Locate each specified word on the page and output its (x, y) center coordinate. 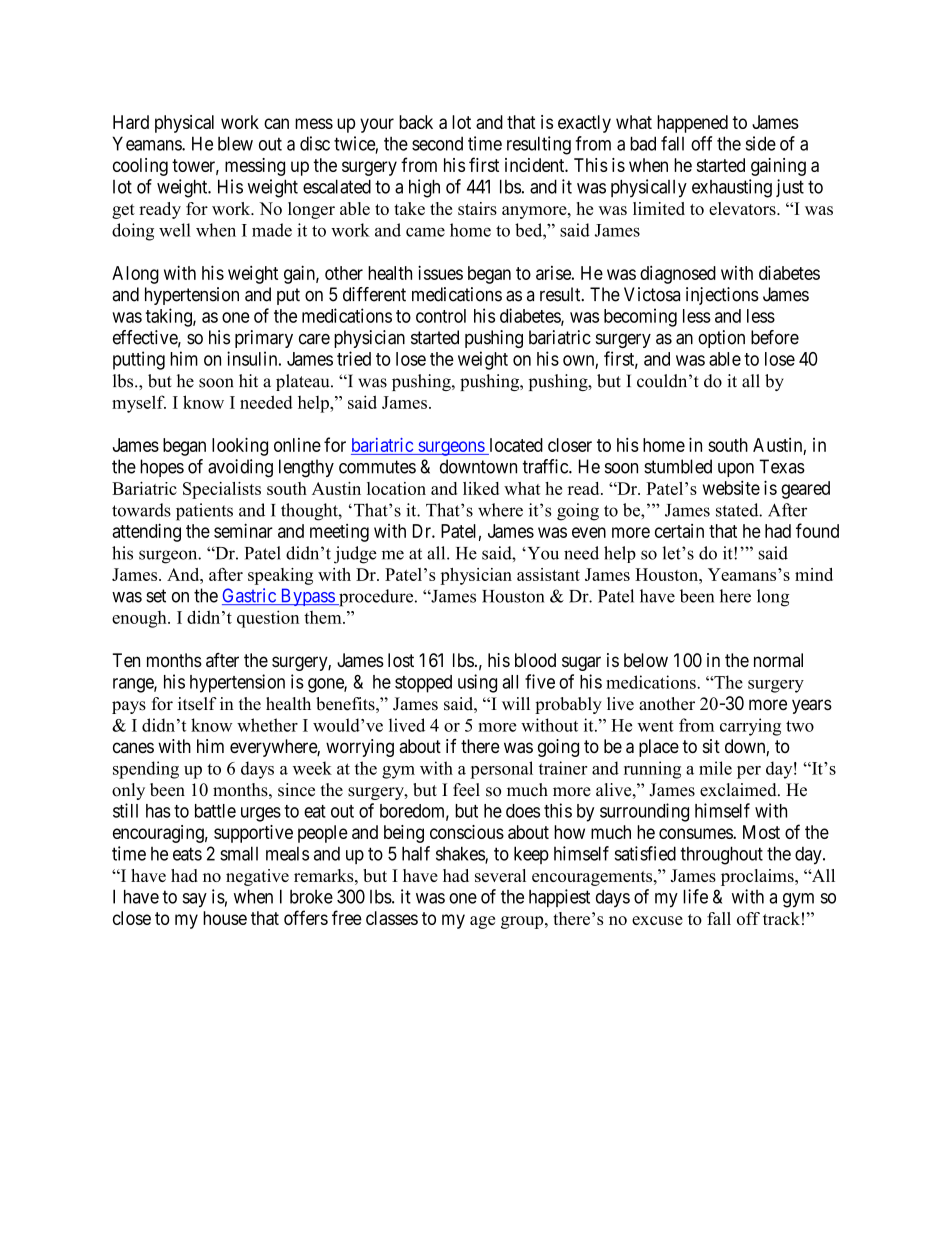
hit (248, 381)
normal (778, 660)
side (761, 143)
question (268, 619)
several (500, 875)
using (477, 683)
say (195, 900)
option (721, 339)
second (437, 144)
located (516, 445)
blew (235, 143)
